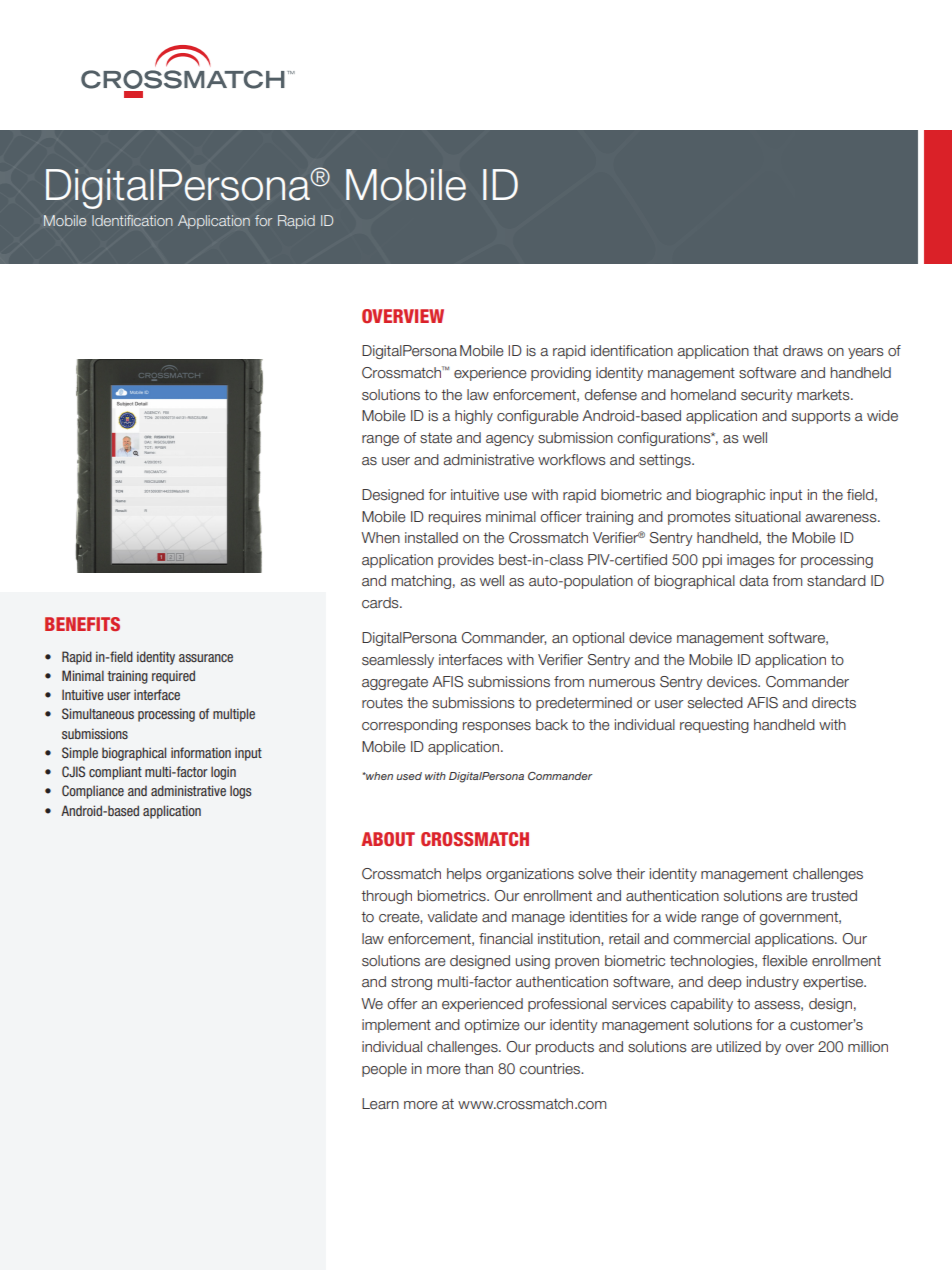 The height and width of the document is (1270, 952). What do you see at coordinates (497, 727) in the document?
I see `responses` at bounding box center [497, 727].
